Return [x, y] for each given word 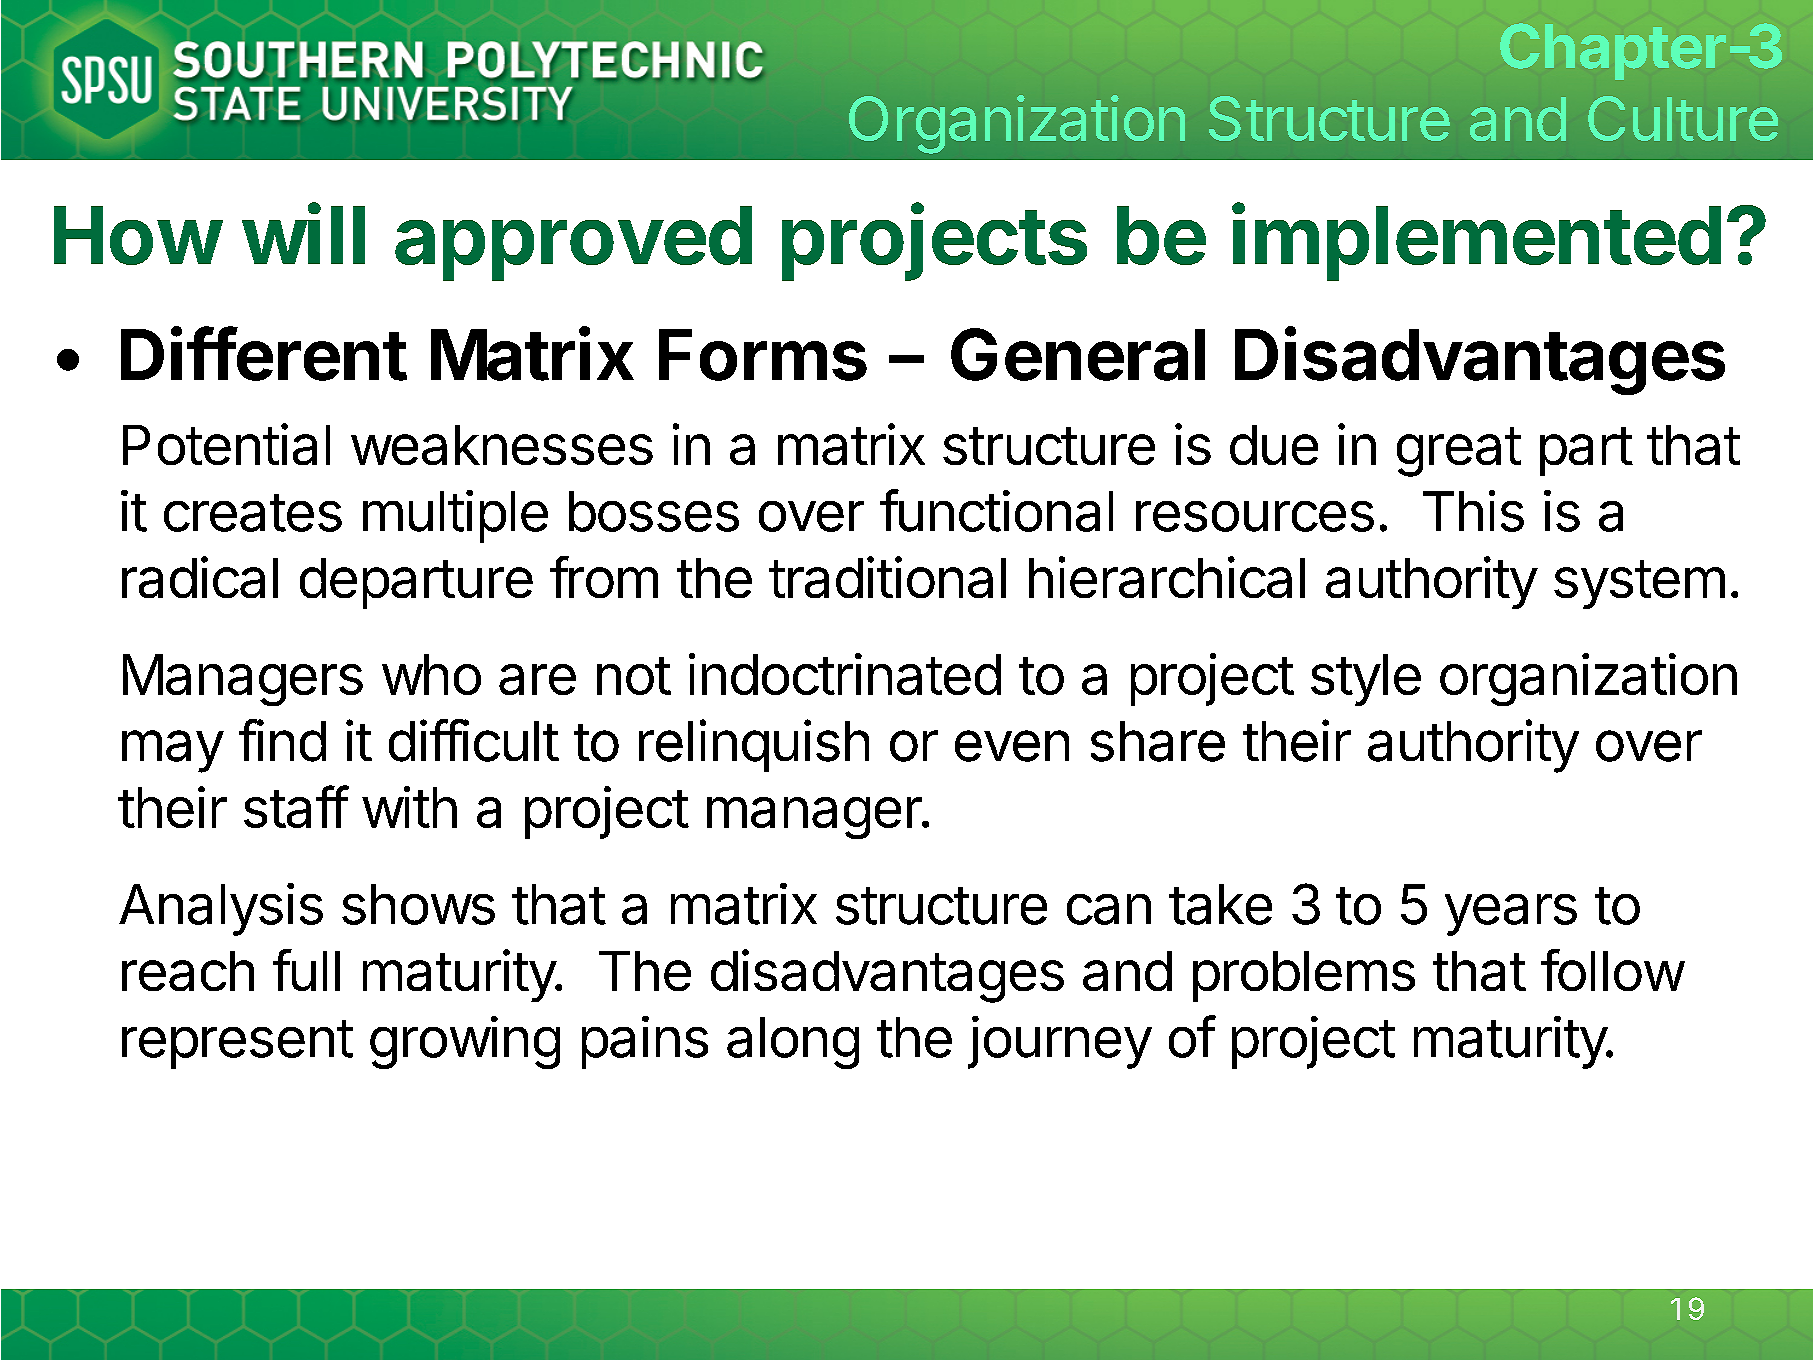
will [303, 233]
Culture [1683, 118]
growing [465, 1042]
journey [1060, 1042]
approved [573, 243]
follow [1612, 970]
